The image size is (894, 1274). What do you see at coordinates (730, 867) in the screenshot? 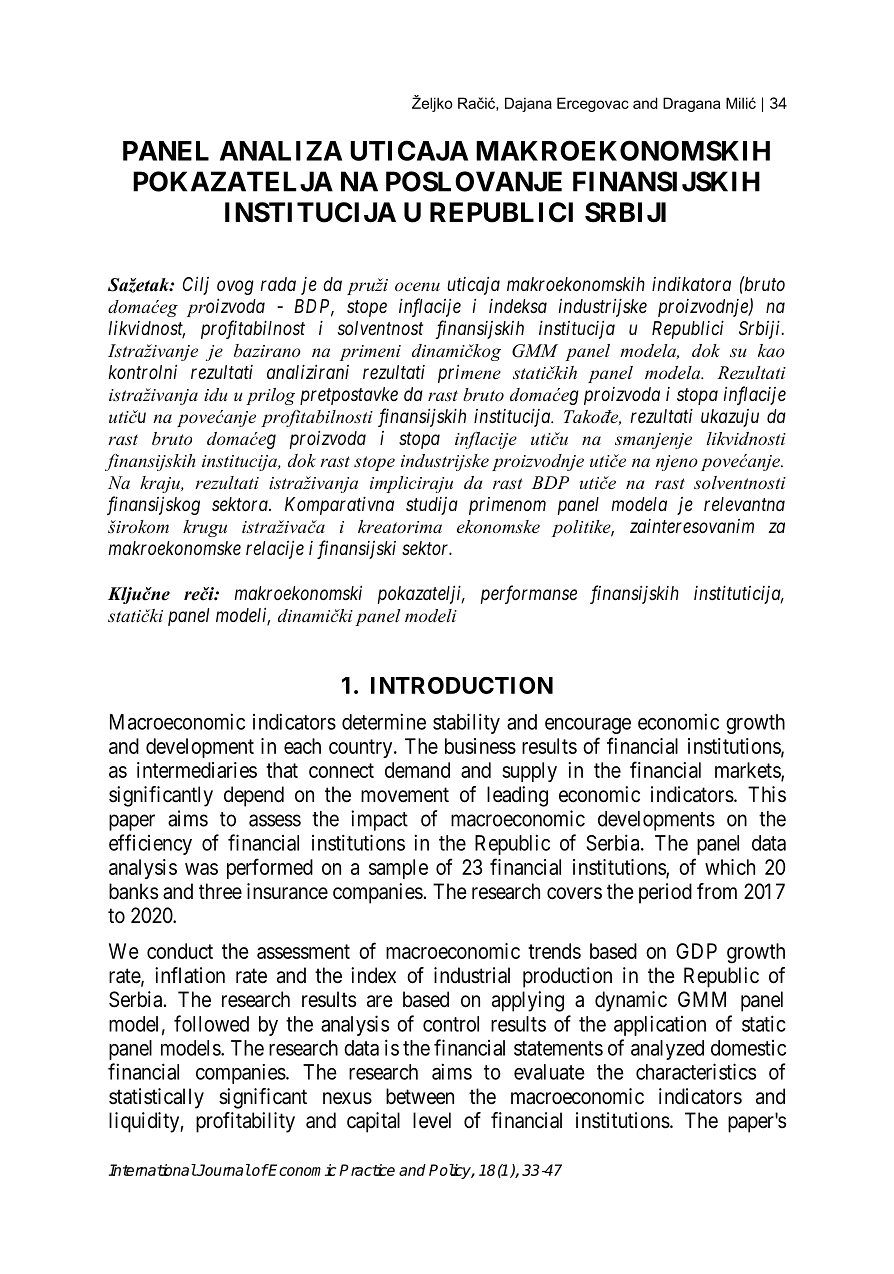
I see `which` at bounding box center [730, 867].
